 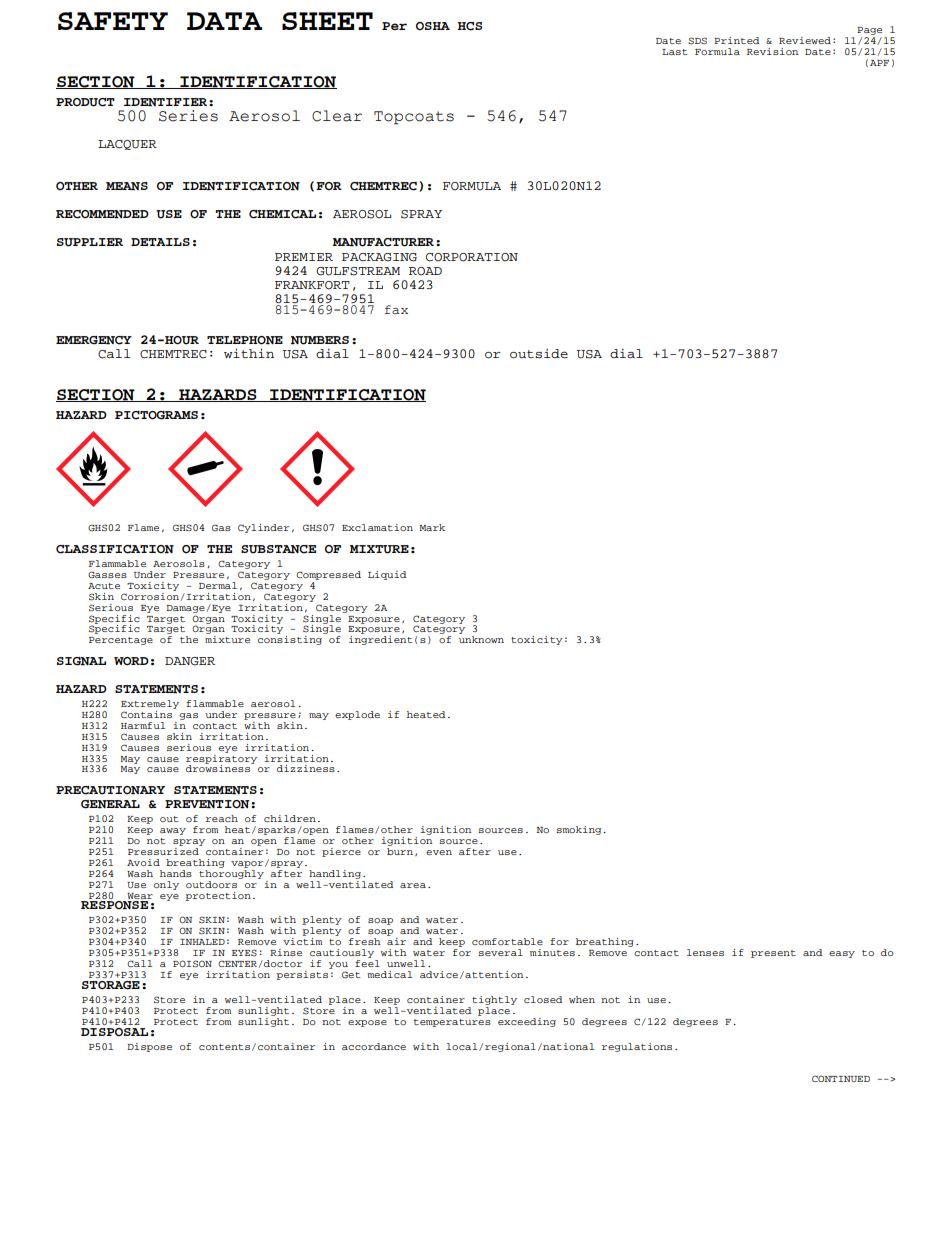 I want to click on outside, so click(x=539, y=354).
